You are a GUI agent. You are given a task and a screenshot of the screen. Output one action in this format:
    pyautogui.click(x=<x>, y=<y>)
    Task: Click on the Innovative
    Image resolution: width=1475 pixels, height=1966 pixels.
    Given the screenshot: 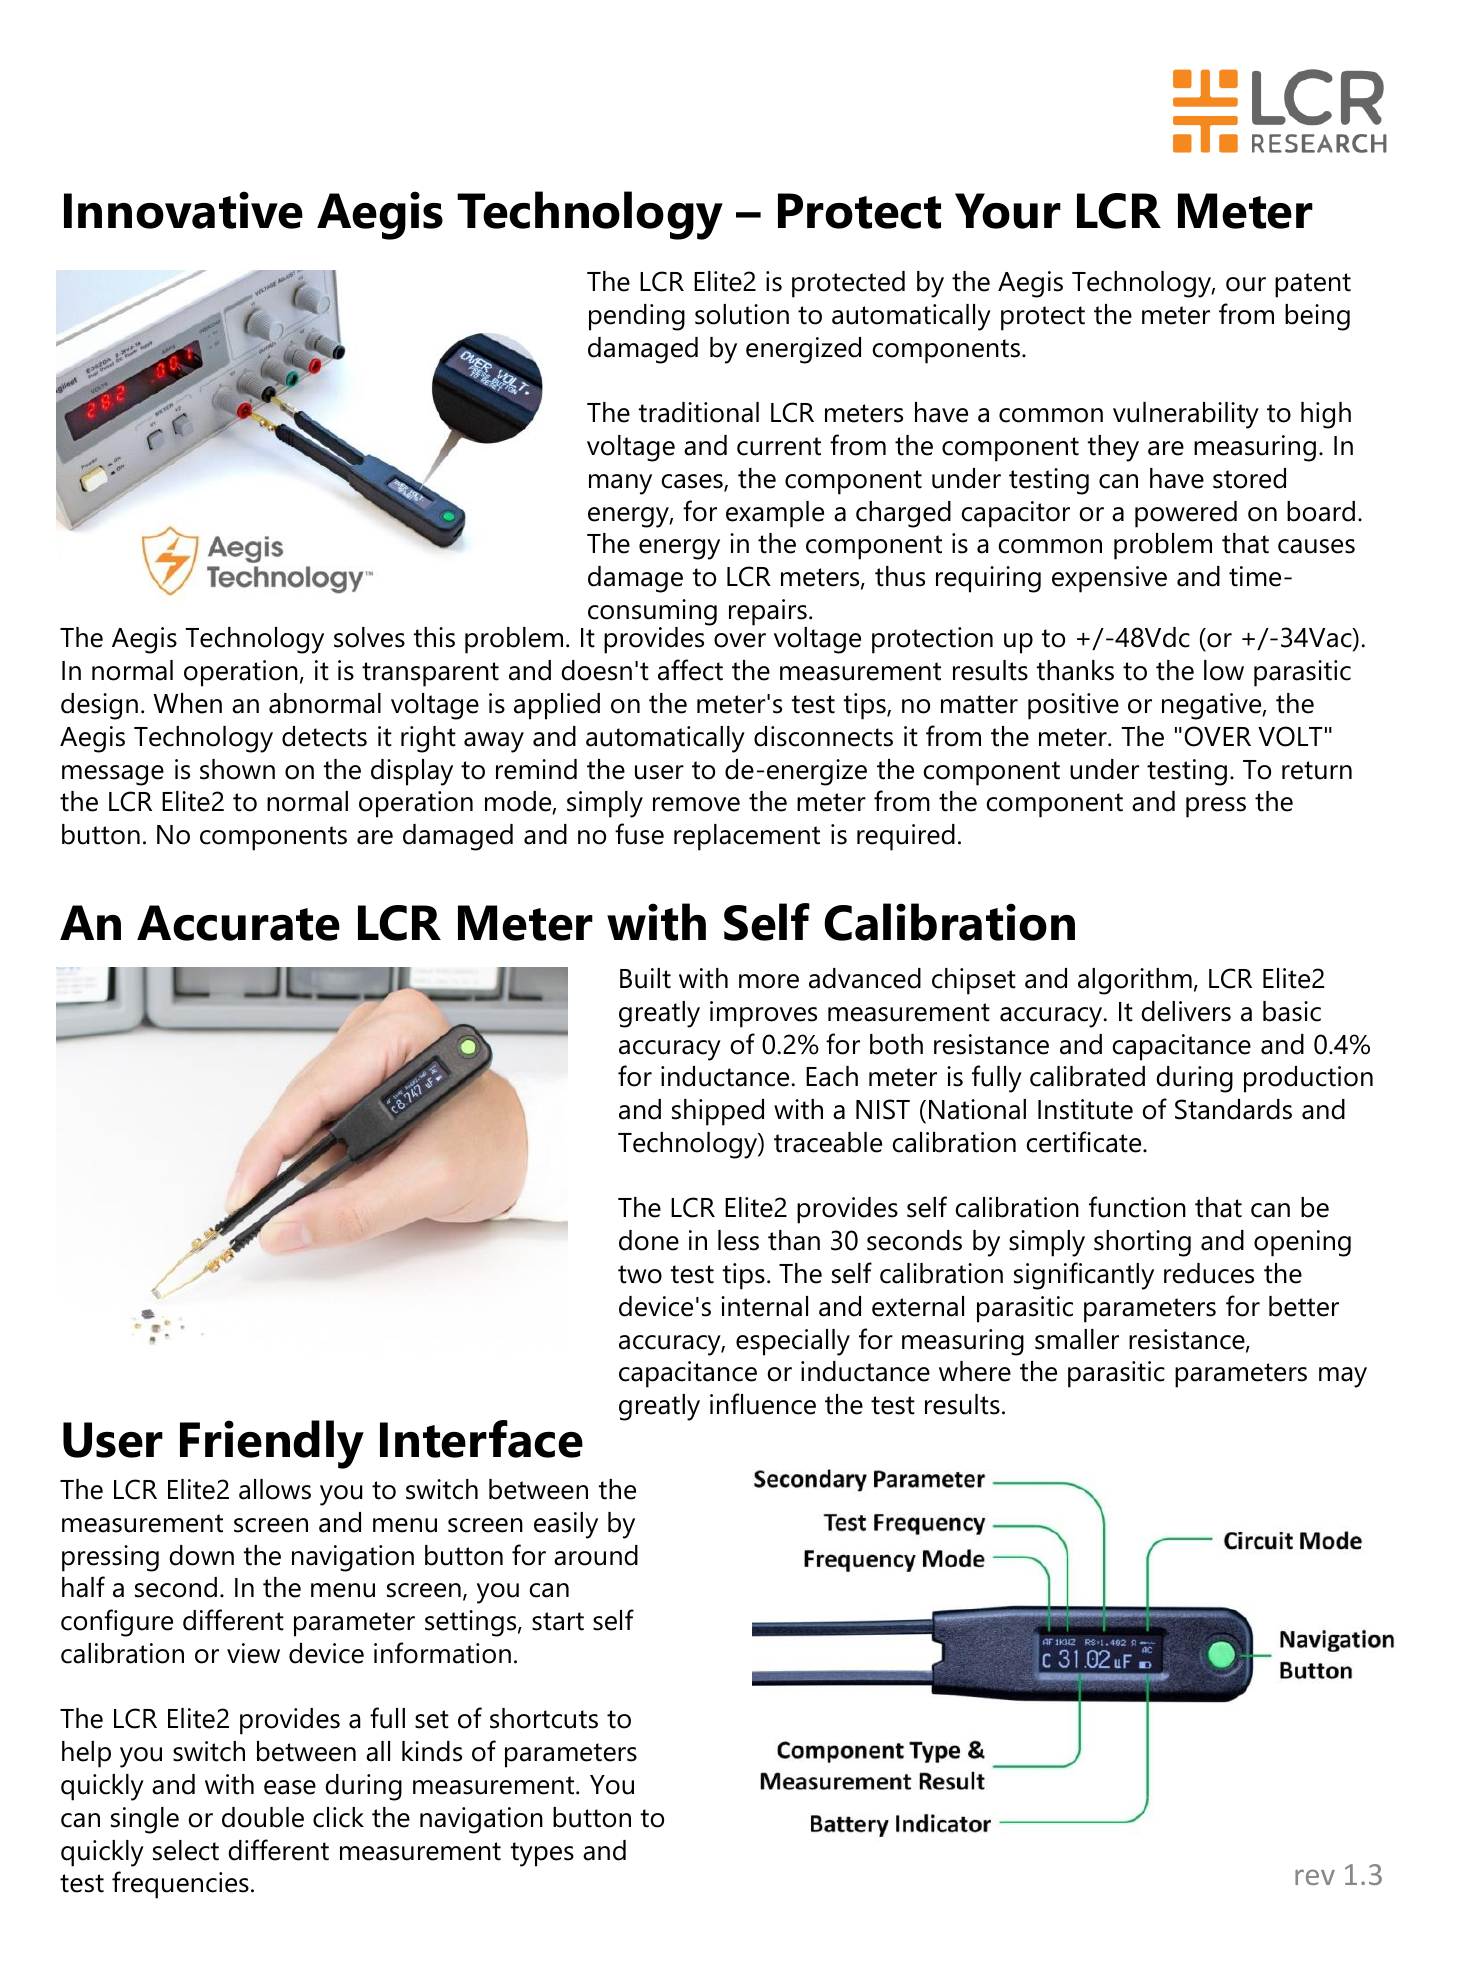 What is the action you would take?
    pyautogui.click(x=183, y=210)
